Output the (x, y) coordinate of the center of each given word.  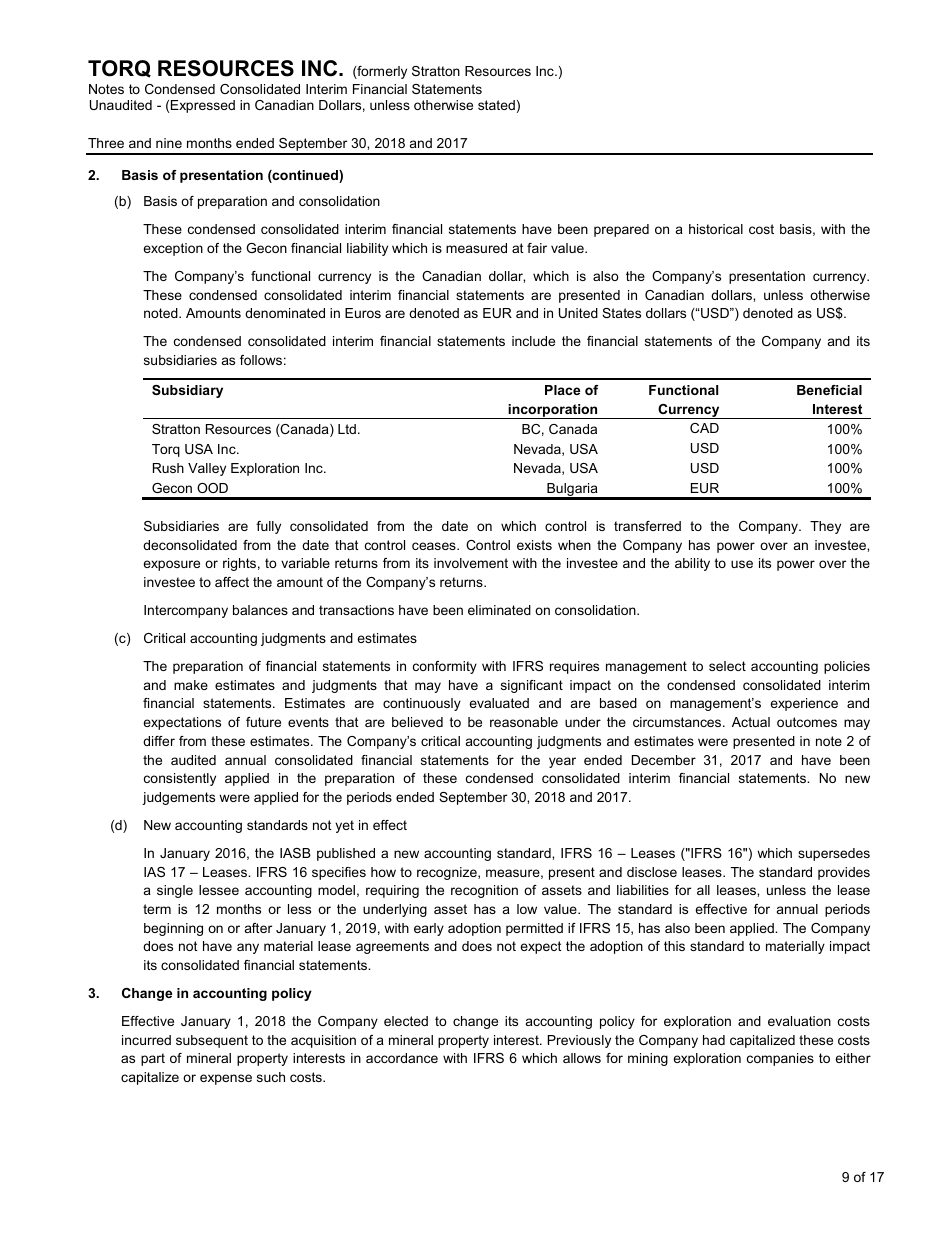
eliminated (499, 610)
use (742, 564)
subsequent (212, 1041)
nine (169, 143)
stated (496, 105)
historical (716, 229)
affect (232, 582)
